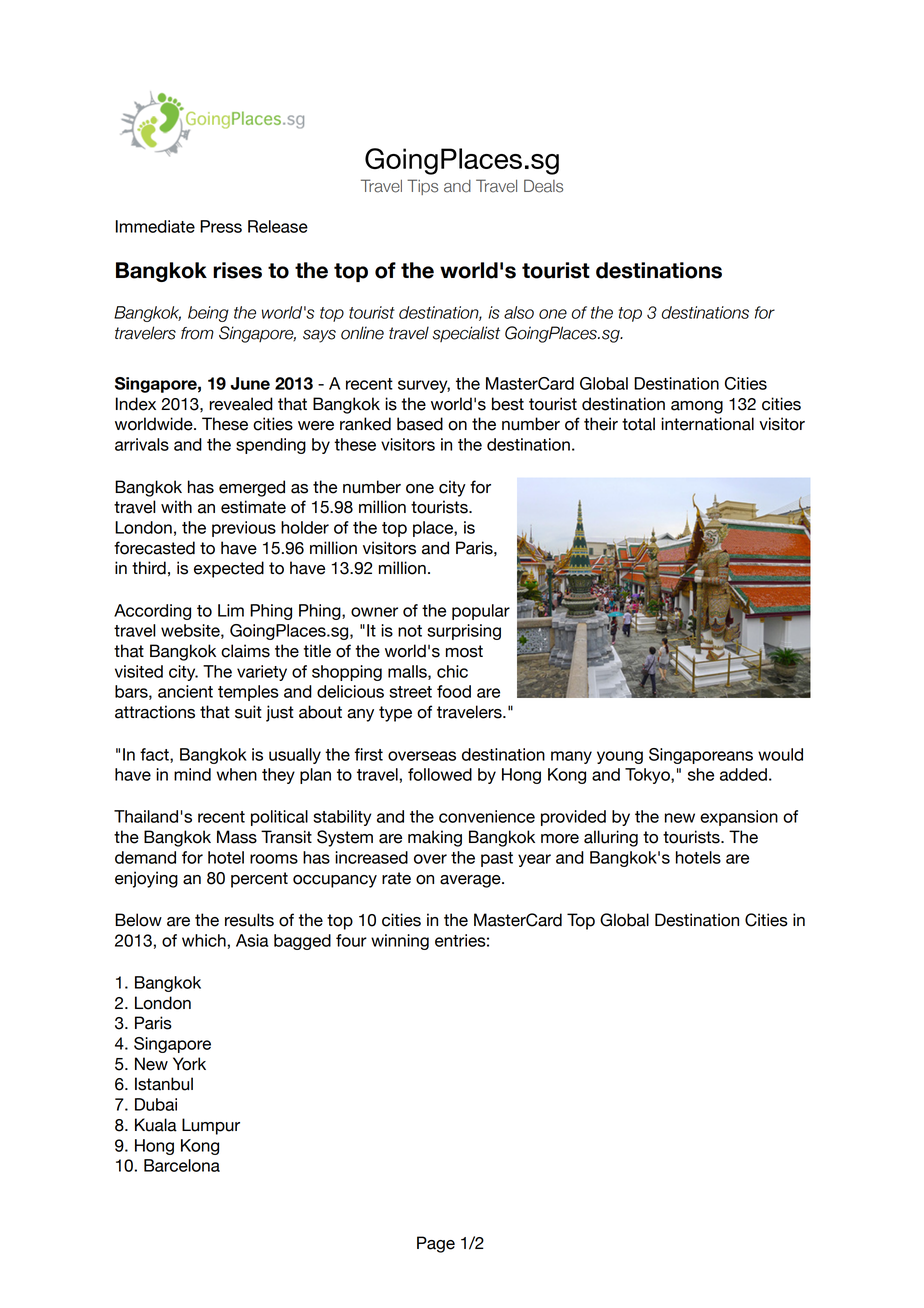 This screenshot has height=1308, width=924. I want to click on emerged, so click(252, 488).
